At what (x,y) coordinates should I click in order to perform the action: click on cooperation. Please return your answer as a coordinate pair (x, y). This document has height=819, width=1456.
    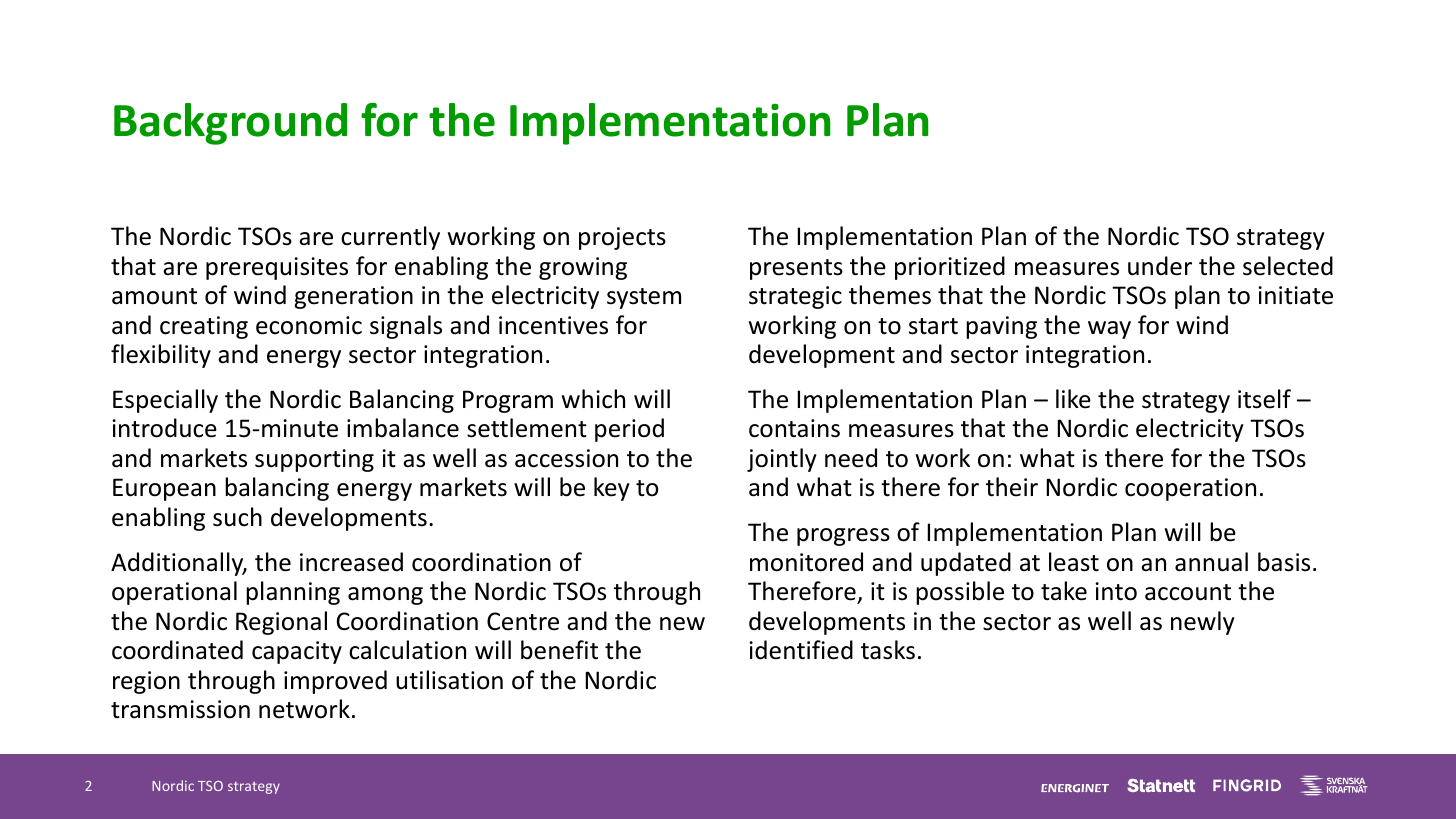
    Looking at the image, I should click on (1190, 489).
